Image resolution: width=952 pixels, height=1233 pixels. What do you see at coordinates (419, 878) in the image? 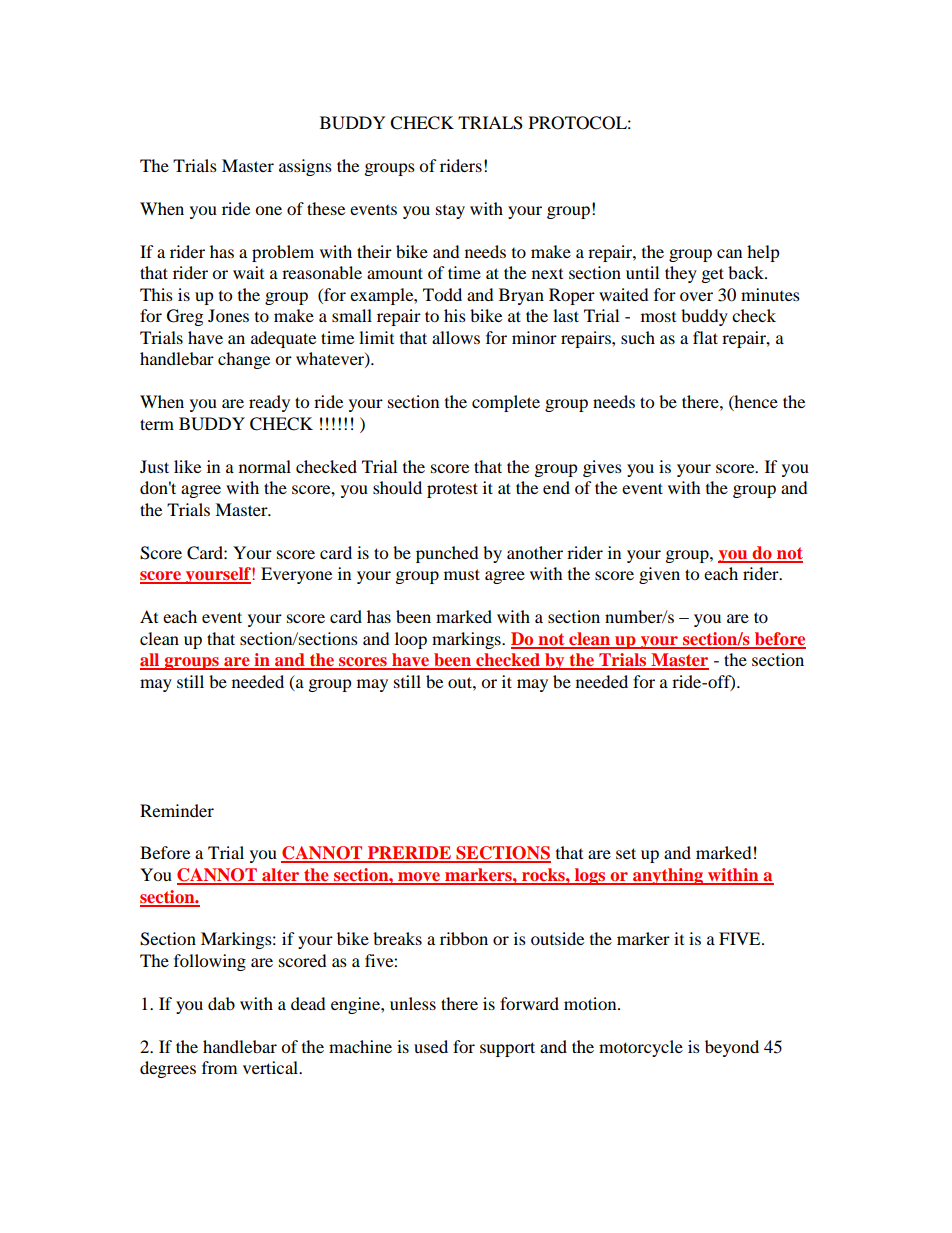
I see `move` at bounding box center [419, 878].
